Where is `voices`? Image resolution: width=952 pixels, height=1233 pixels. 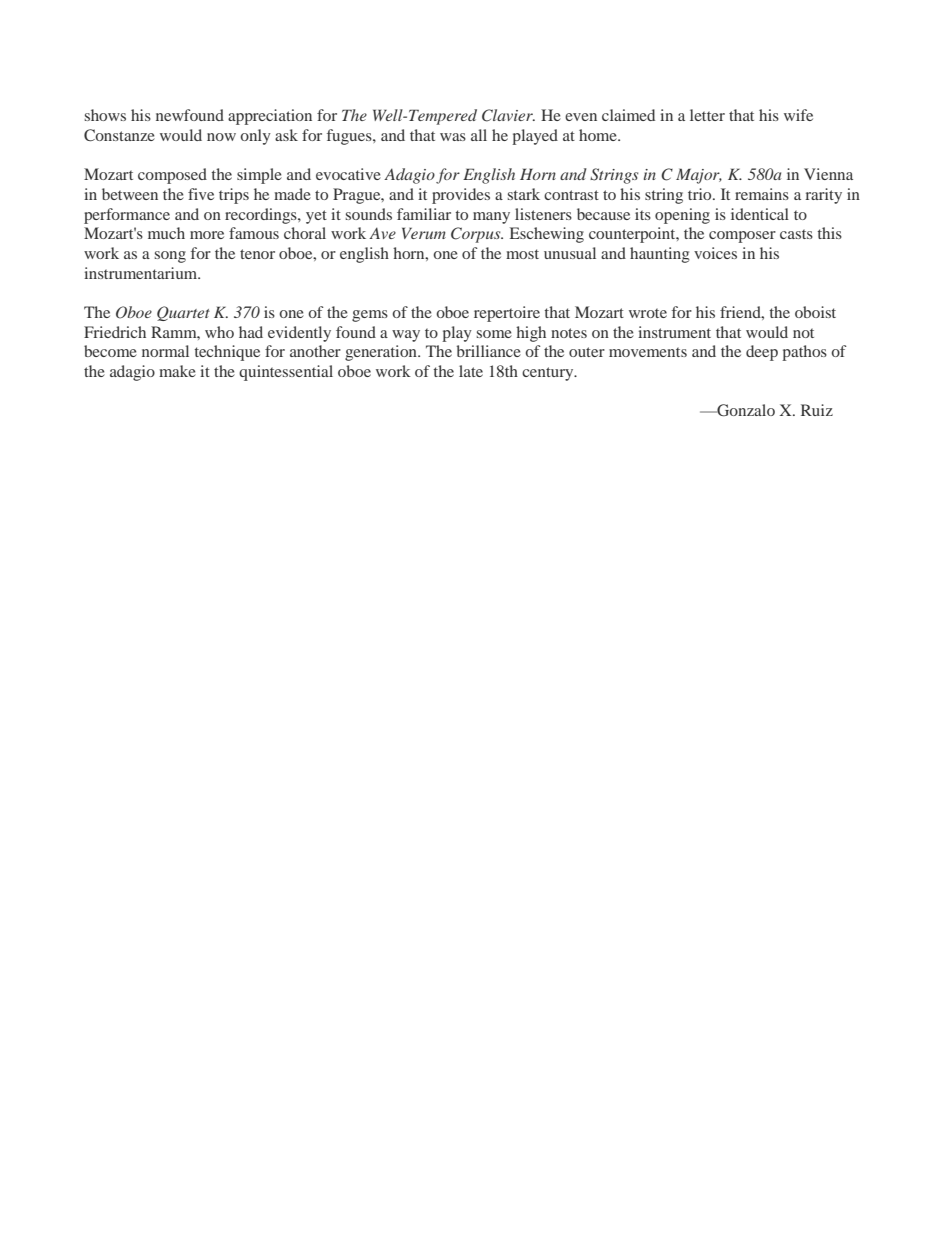 voices is located at coordinates (715, 253).
